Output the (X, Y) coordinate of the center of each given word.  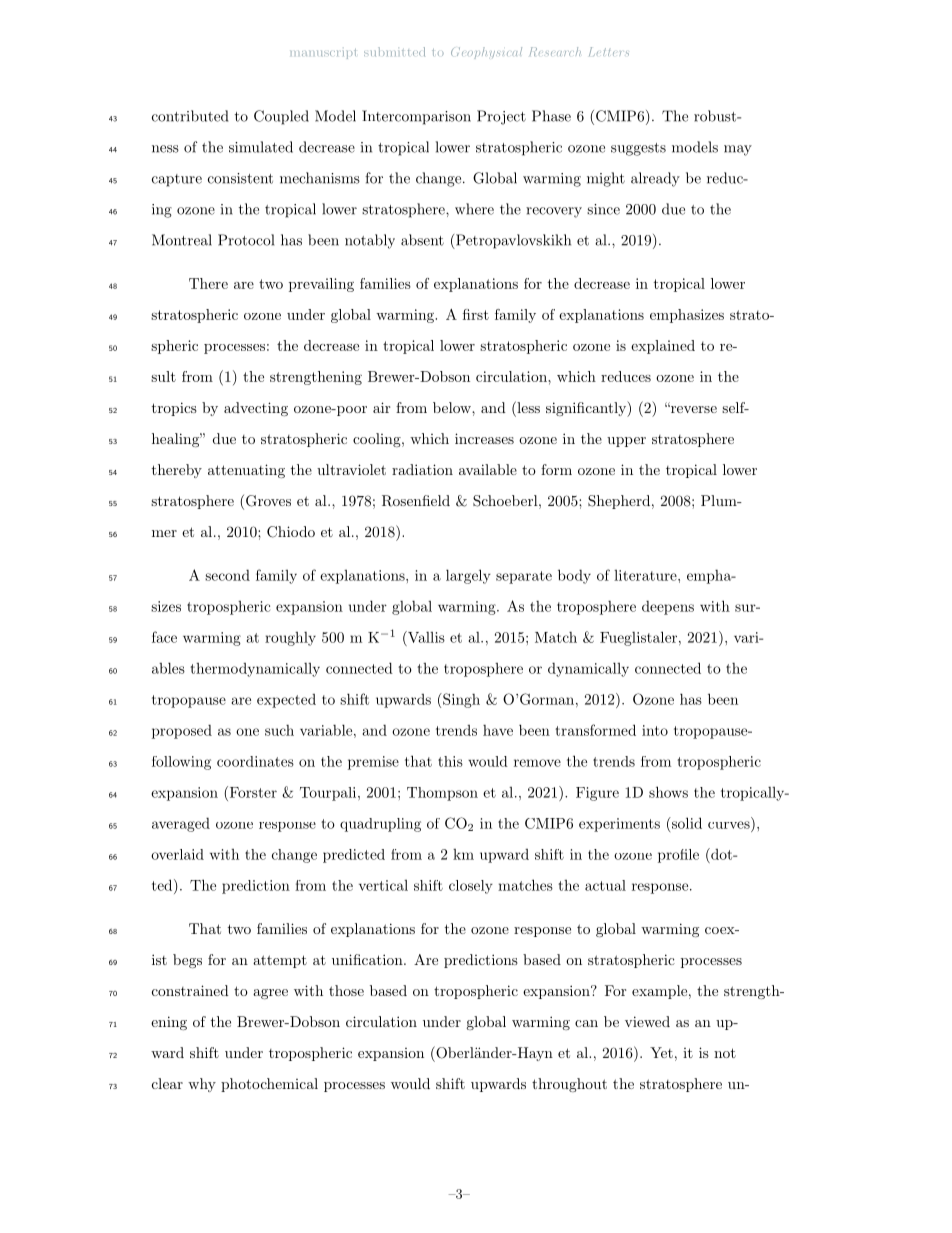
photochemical (269, 1085)
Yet (661, 1052)
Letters (609, 51)
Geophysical (486, 53)
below (453, 407)
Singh (460, 700)
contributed (190, 116)
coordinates (255, 761)
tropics (174, 409)
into (655, 730)
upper (626, 442)
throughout (569, 1085)
